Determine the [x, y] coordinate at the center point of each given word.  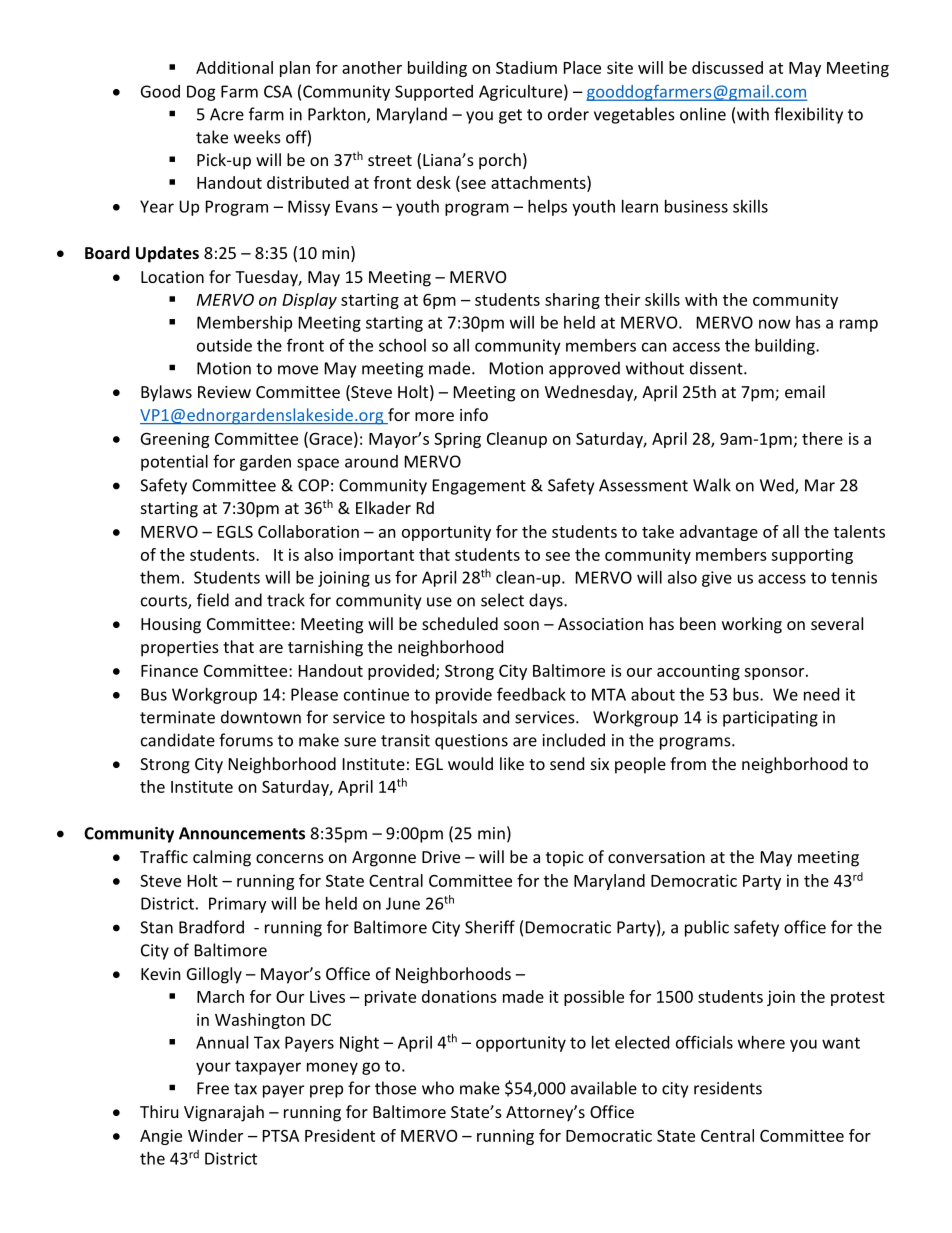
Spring [457, 440]
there [822, 438]
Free [213, 1088]
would [470, 763]
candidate [178, 740]
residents [728, 1088]
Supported [434, 93]
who [438, 1088]
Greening [175, 440]
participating [770, 719]
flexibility [808, 115]
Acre [227, 114]
